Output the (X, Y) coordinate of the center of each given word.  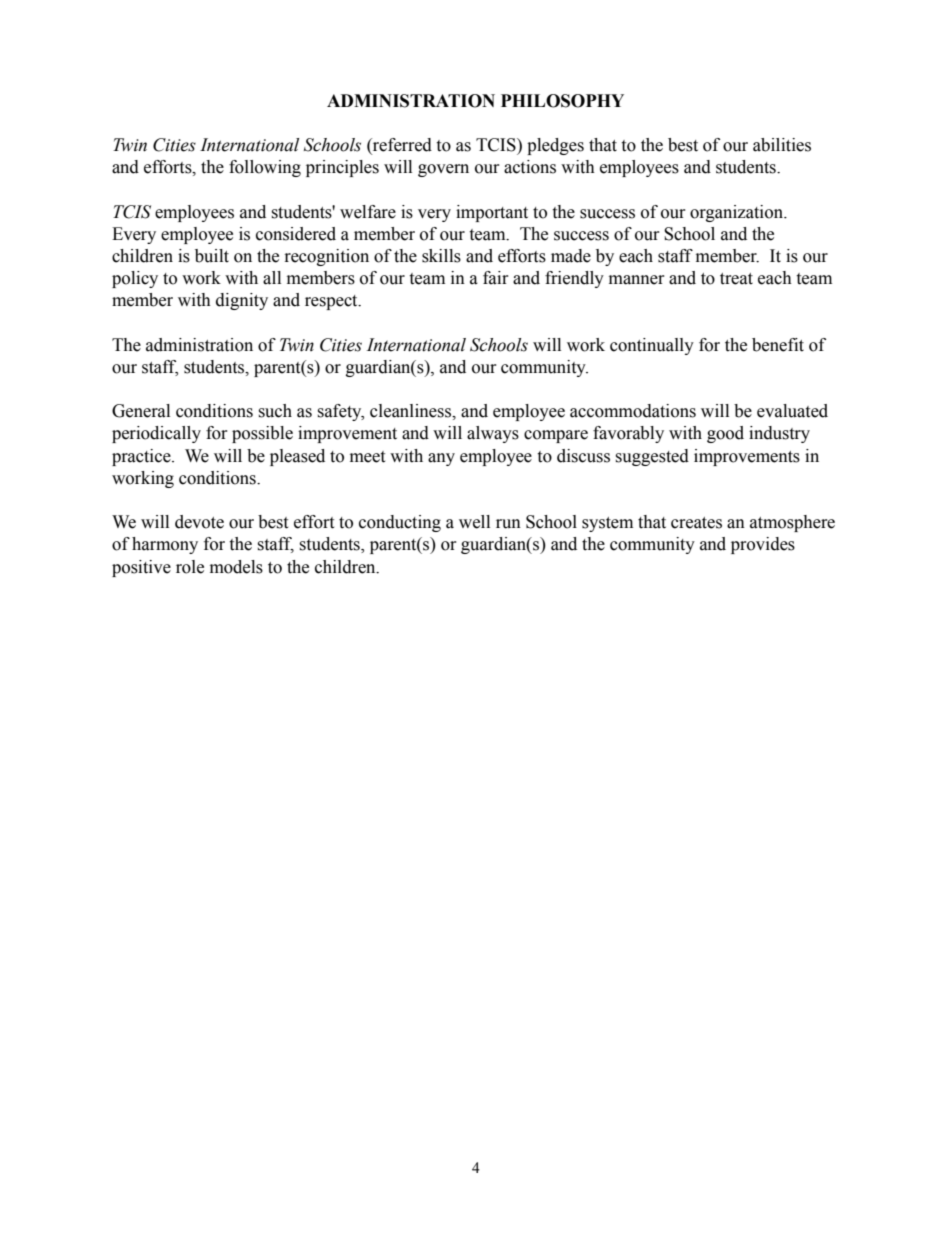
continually (652, 346)
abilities (782, 145)
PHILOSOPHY (562, 101)
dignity (242, 301)
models (236, 567)
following (265, 168)
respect (332, 302)
